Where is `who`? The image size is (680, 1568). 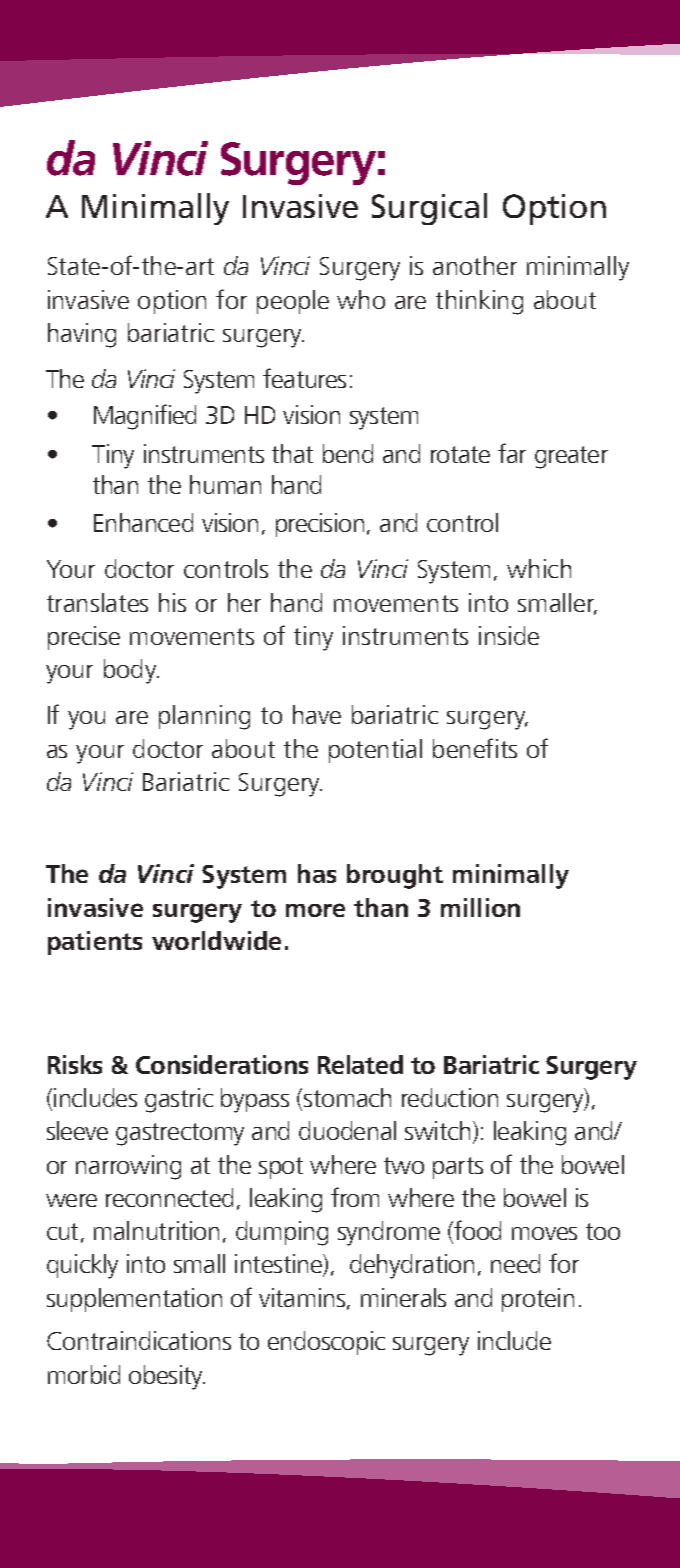
who is located at coordinates (361, 299).
